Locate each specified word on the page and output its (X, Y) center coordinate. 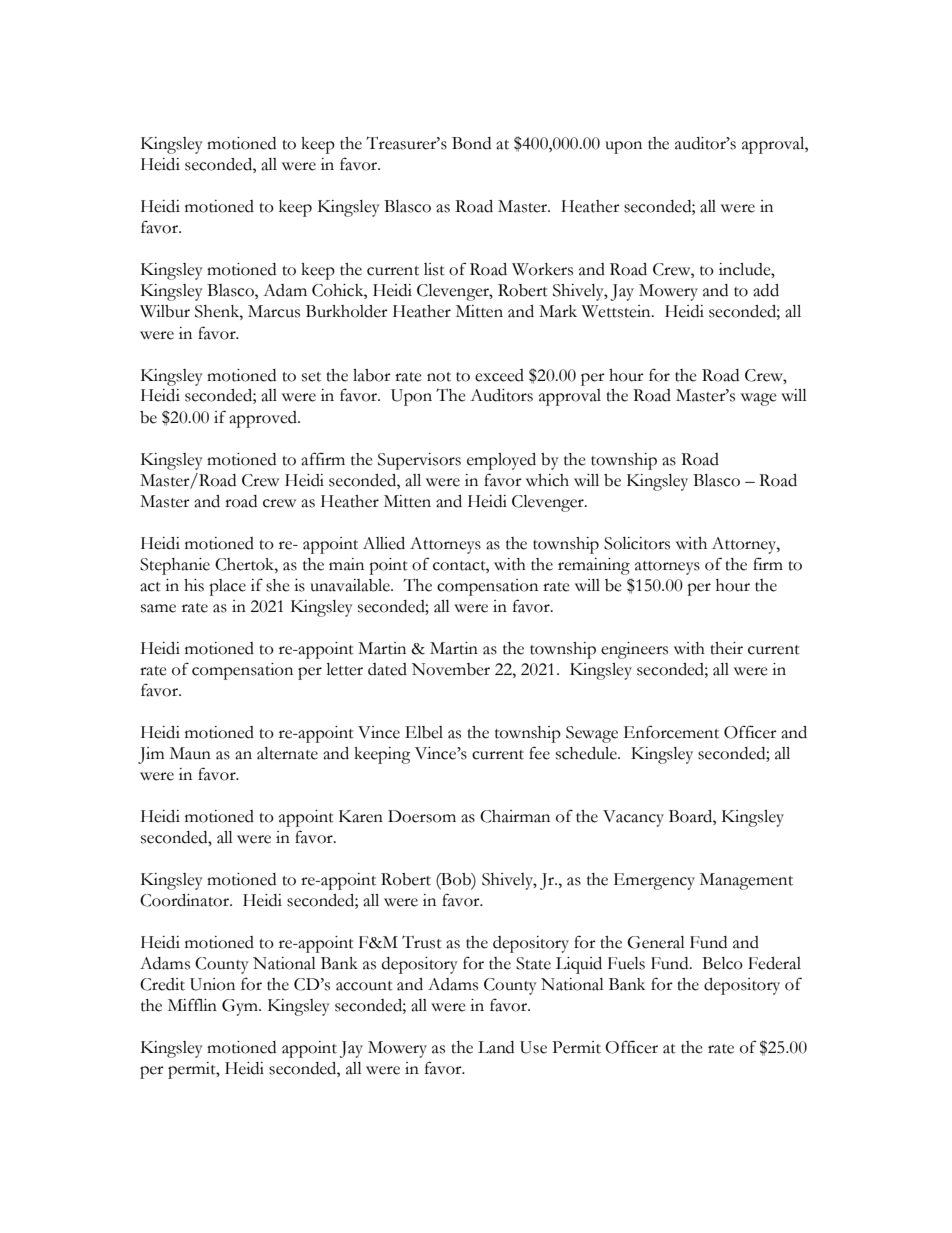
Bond (471, 143)
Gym (241, 1007)
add (766, 290)
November (451, 669)
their (726, 648)
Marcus (274, 311)
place (227, 587)
